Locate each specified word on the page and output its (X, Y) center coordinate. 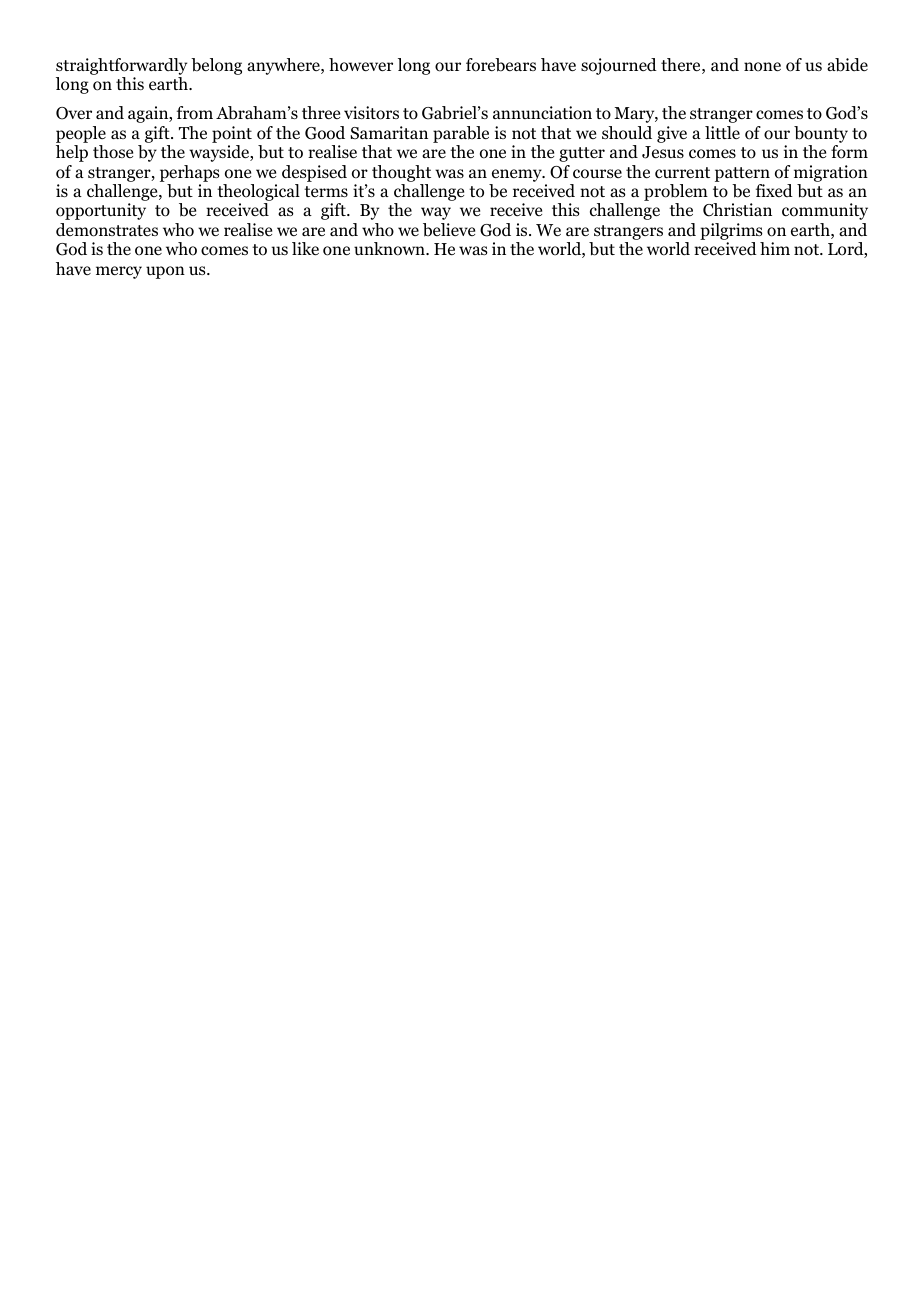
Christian (737, 210)
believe (449, 230)
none (762, 67)
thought (401, 173)
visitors (371, 113)
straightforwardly (121, 68)
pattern (742, 174)
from (195, 113)
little (722, 132)
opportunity (101, 211)
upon (165, 272)
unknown (390, 249)
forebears (501, 65)
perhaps (190, 173)
